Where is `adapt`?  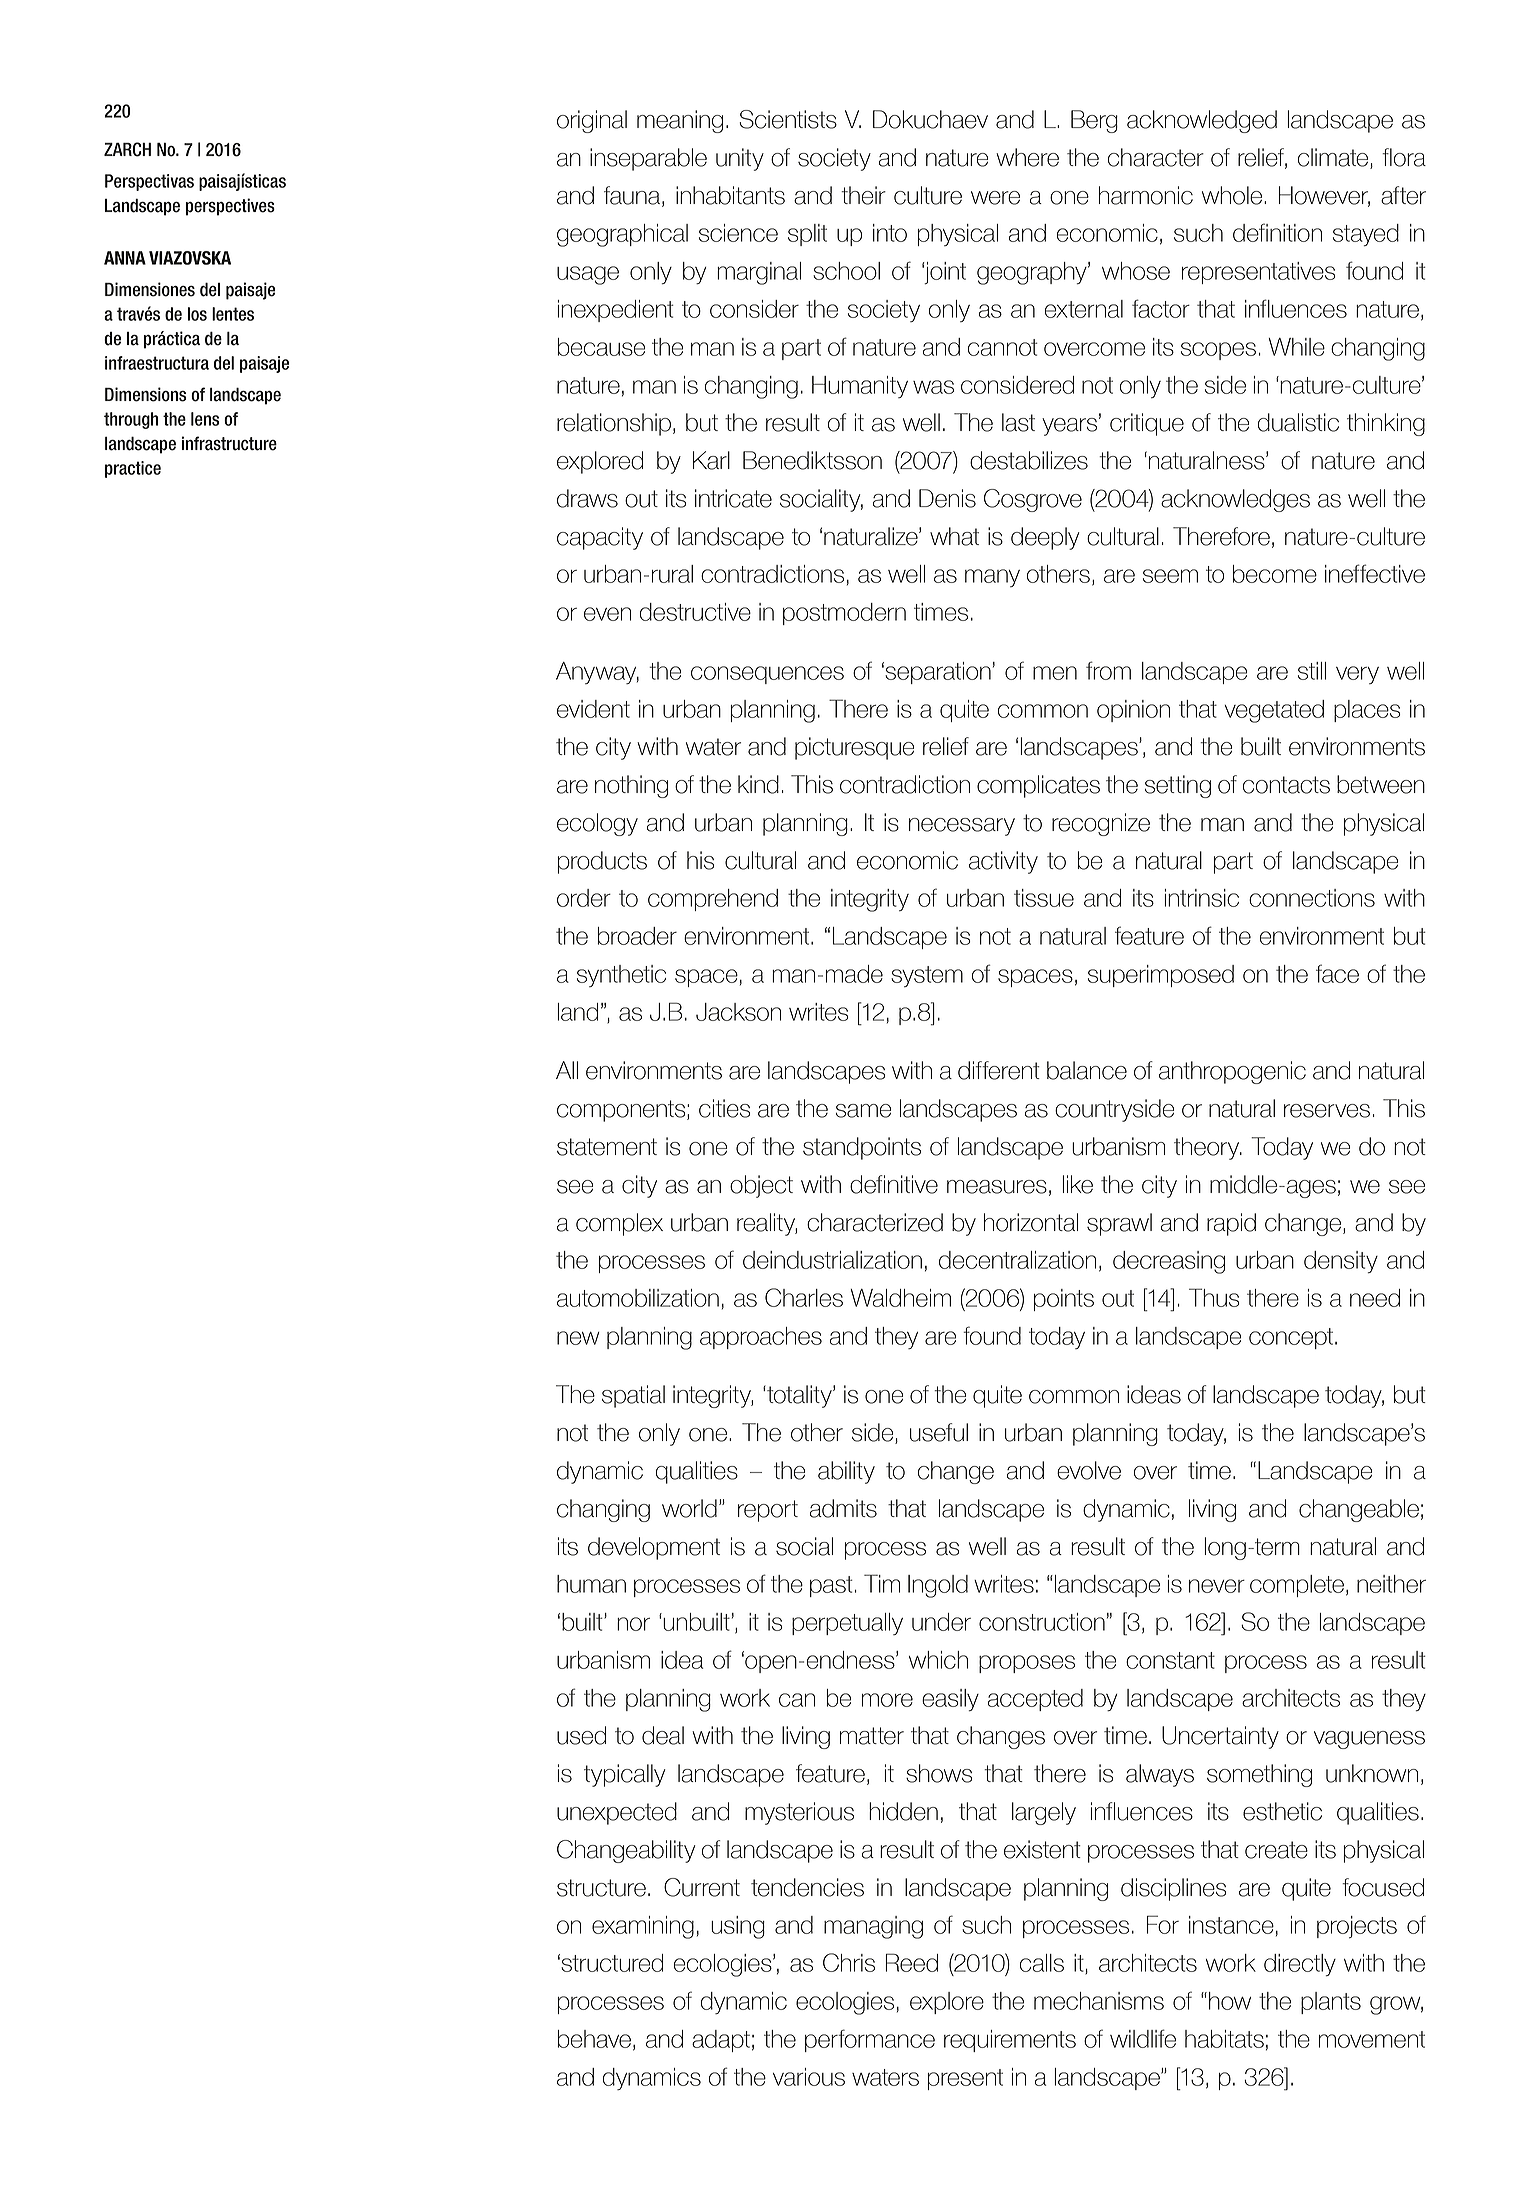 adapt is located at coordinates (721, 2041).
